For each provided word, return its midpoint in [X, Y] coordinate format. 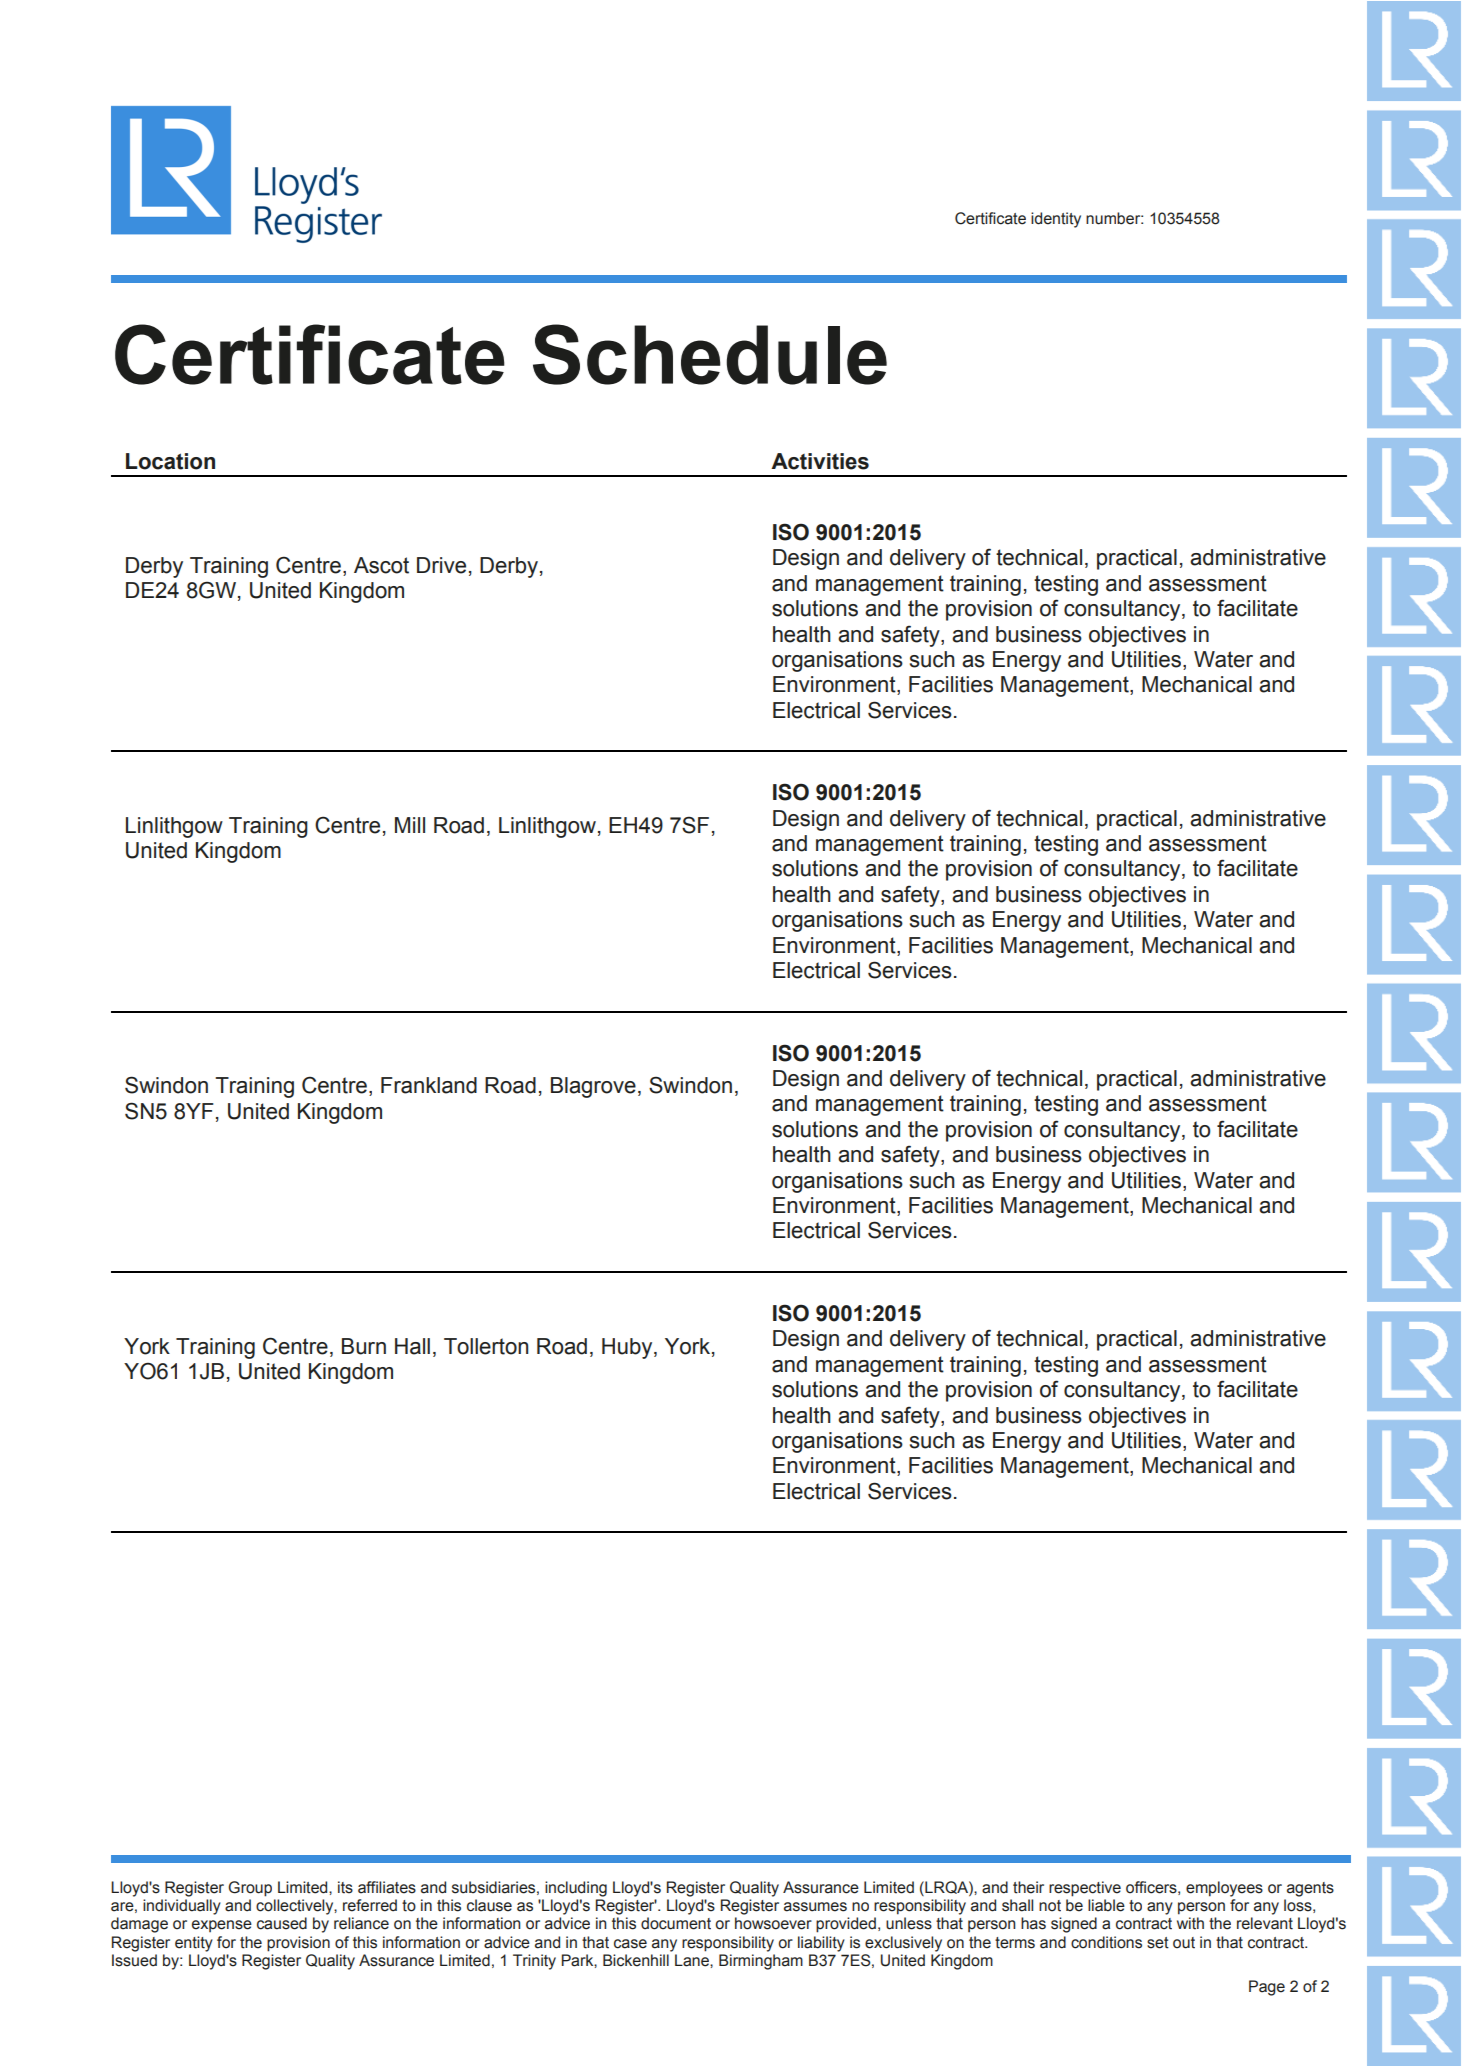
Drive [441, 565]
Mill [410, 825]
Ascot [381, 565]
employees [1224, 1889]
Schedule [710, 354]
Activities [820, 461]
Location [170, 461]
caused [282, 1923]
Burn [364, 1346]
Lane [693, 1960]
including [576, 1889]
